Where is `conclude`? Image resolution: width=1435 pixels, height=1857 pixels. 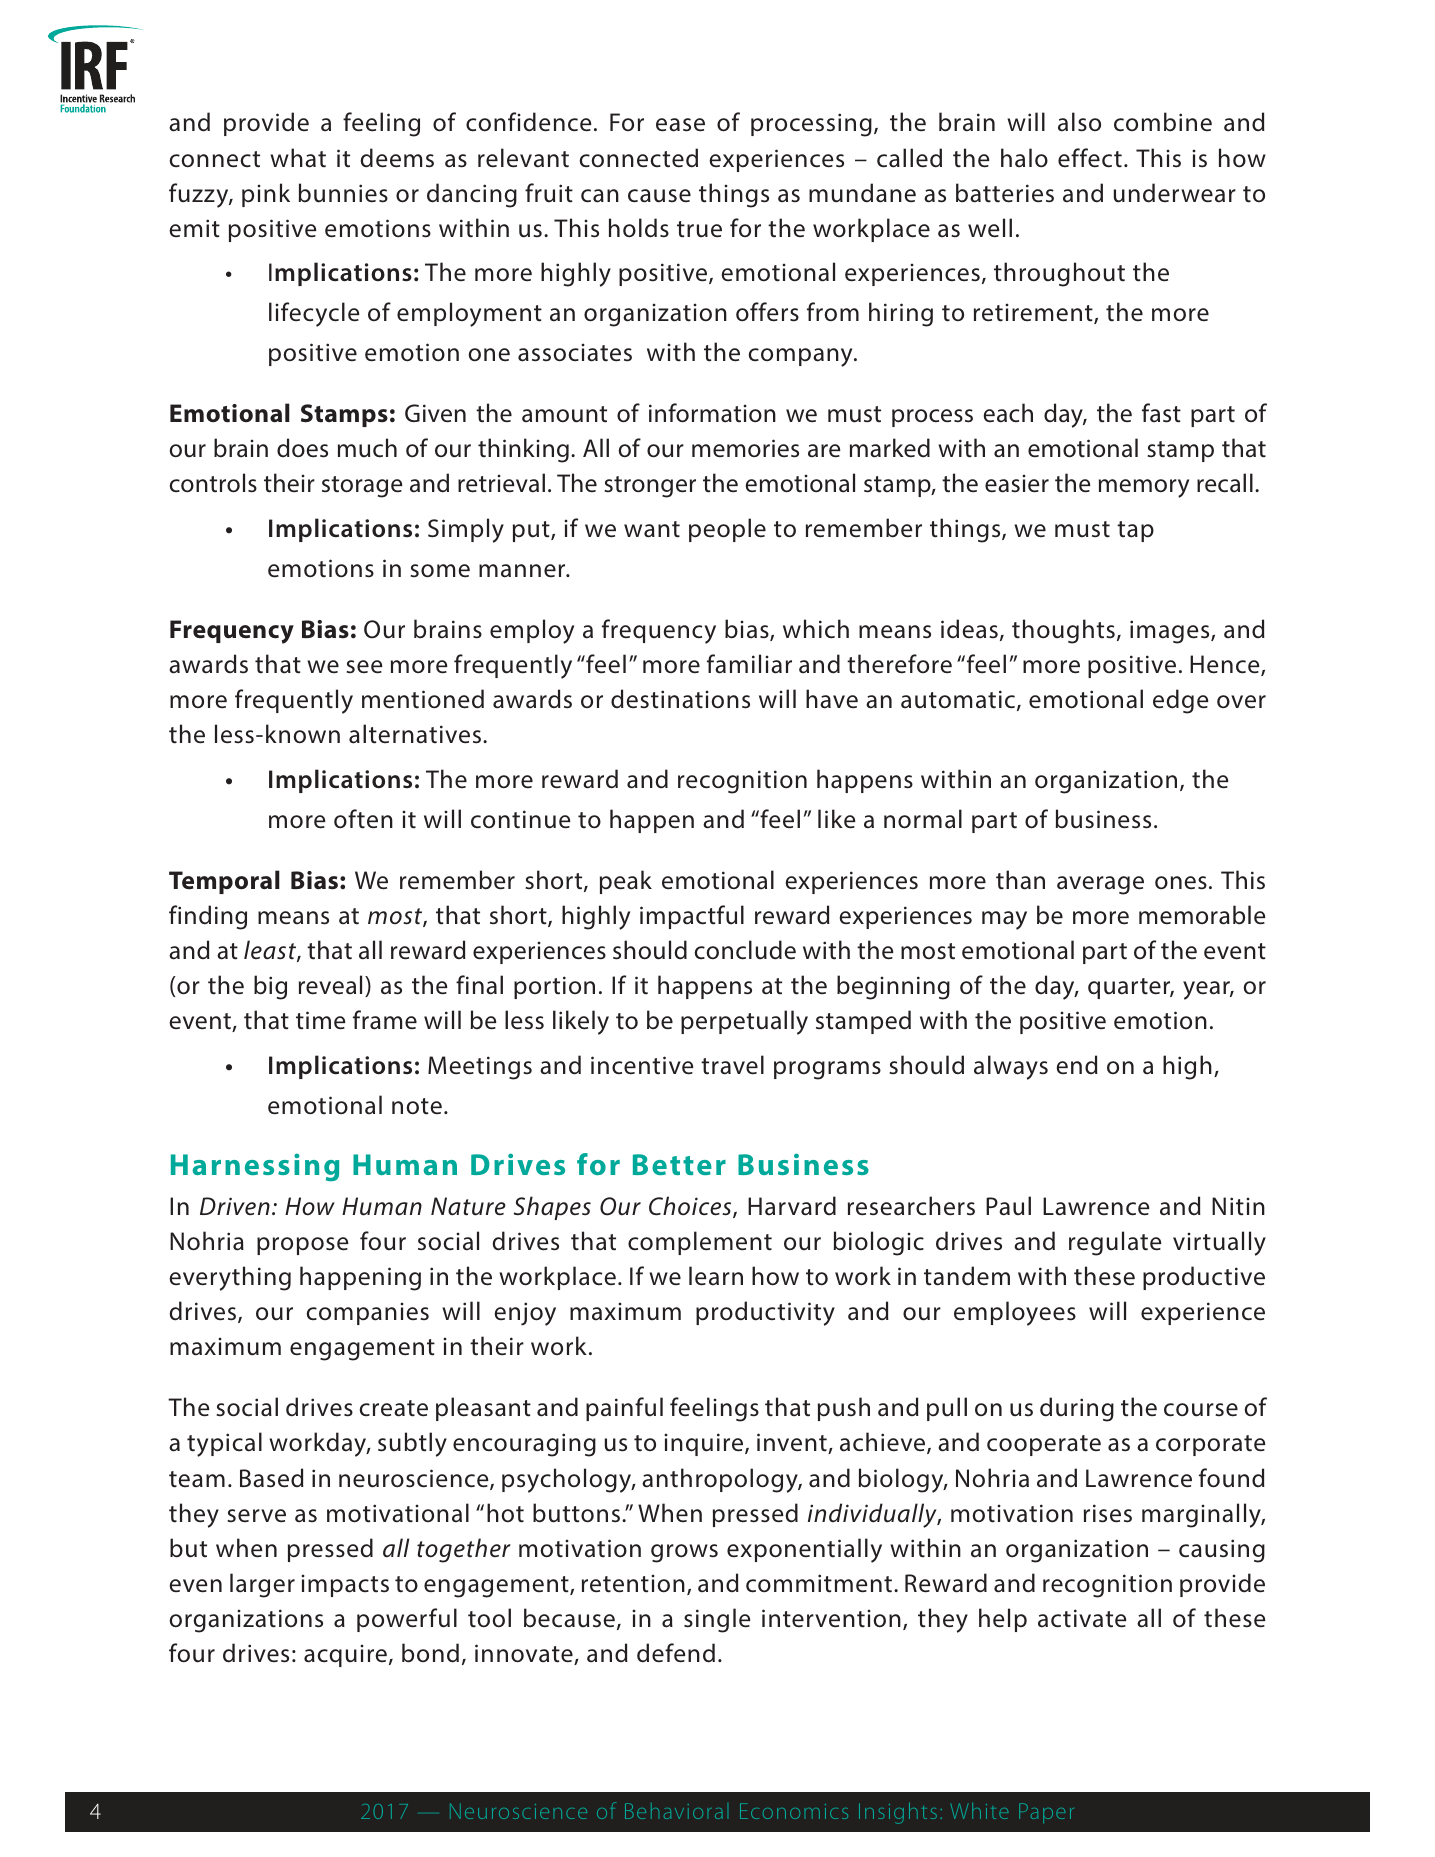
conclude is located at coordinates (745, 950).
